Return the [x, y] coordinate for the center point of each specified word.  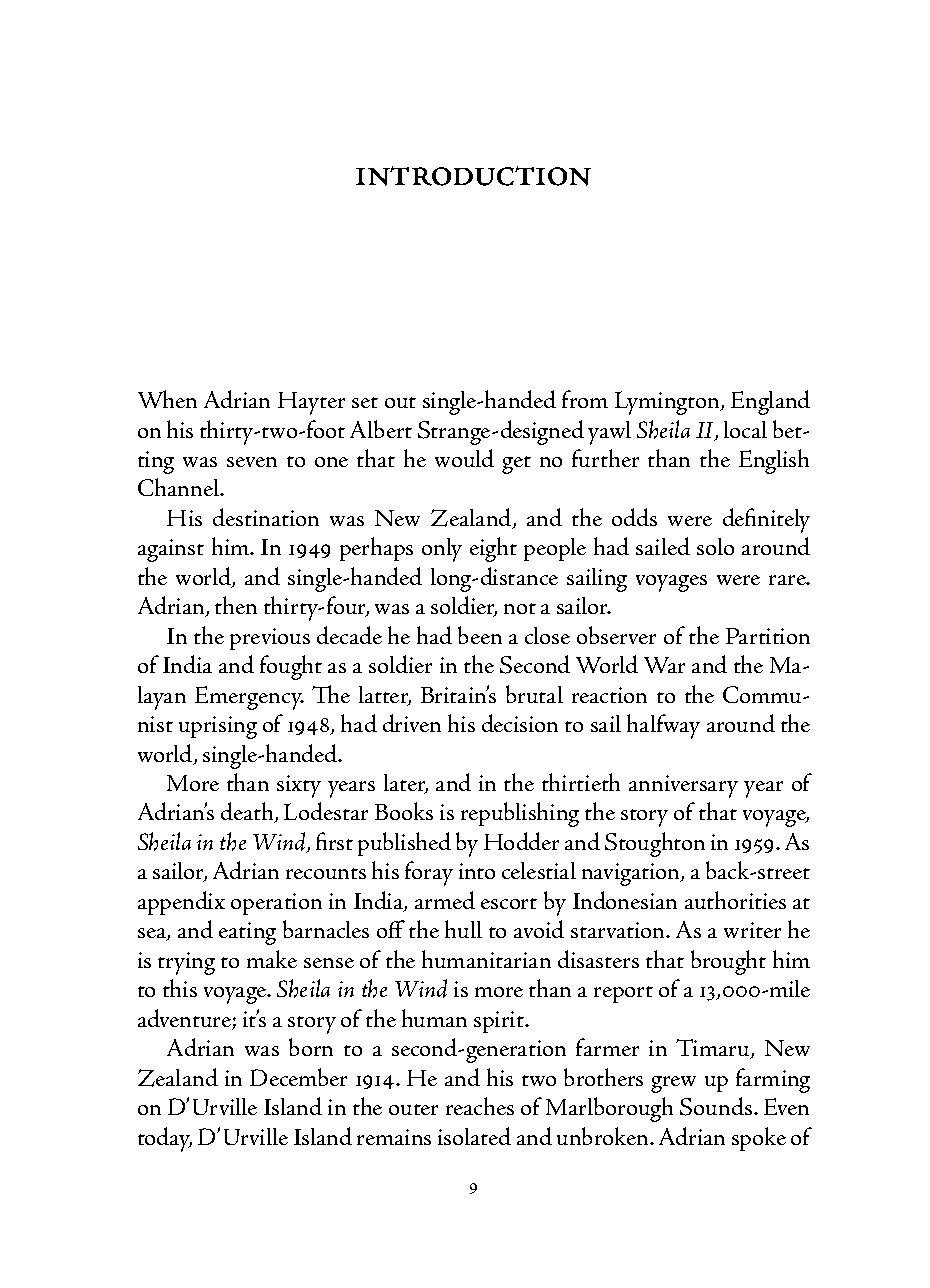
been [480, 635]
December [298, 1077]
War [664, 665]
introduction [473, 176]
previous [270, 639]
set [365, 402]
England [770, 402]
